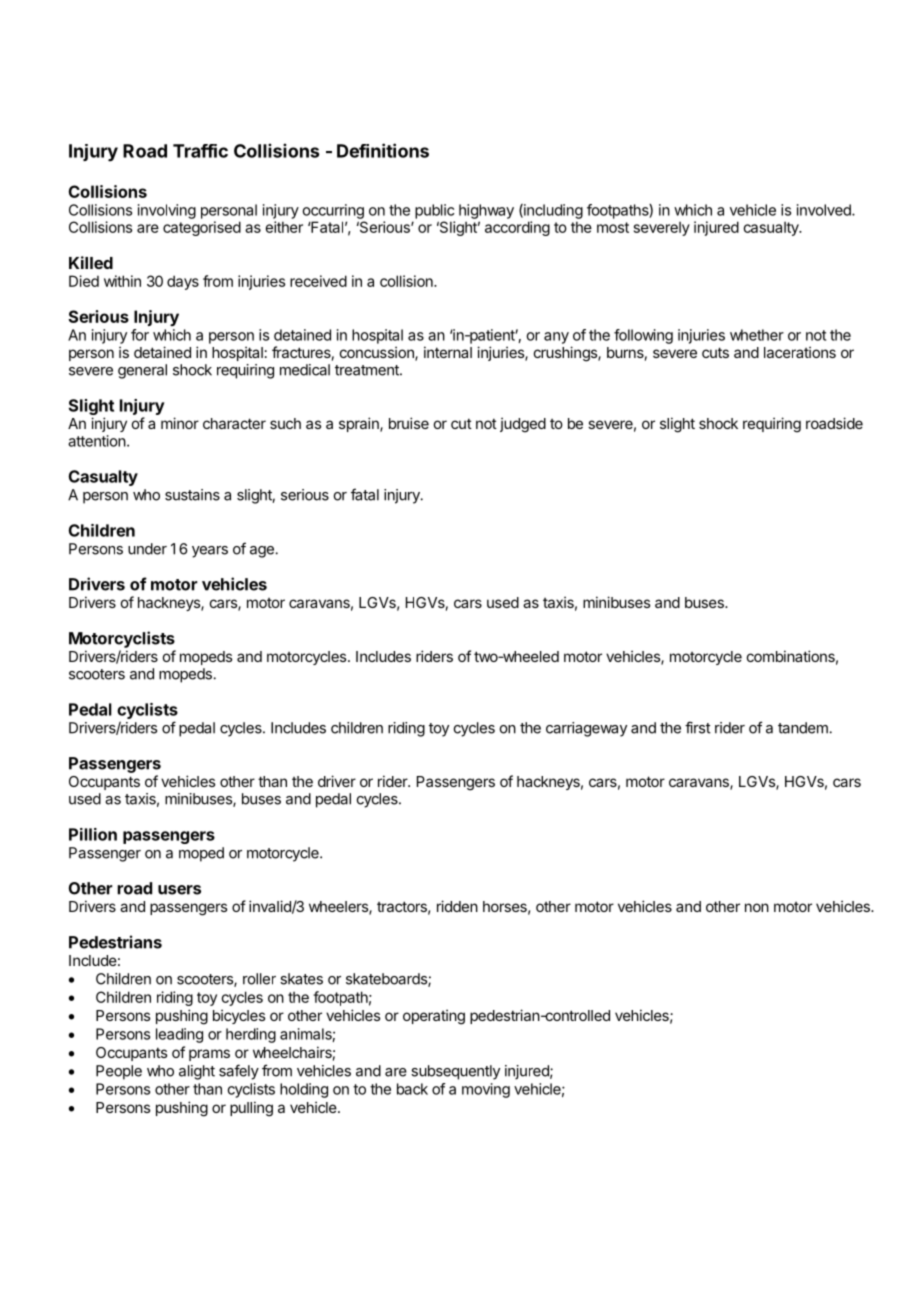 The height and width of the screenshot is (1308, 924). I want to click on Pillion, so click(93, 834).
